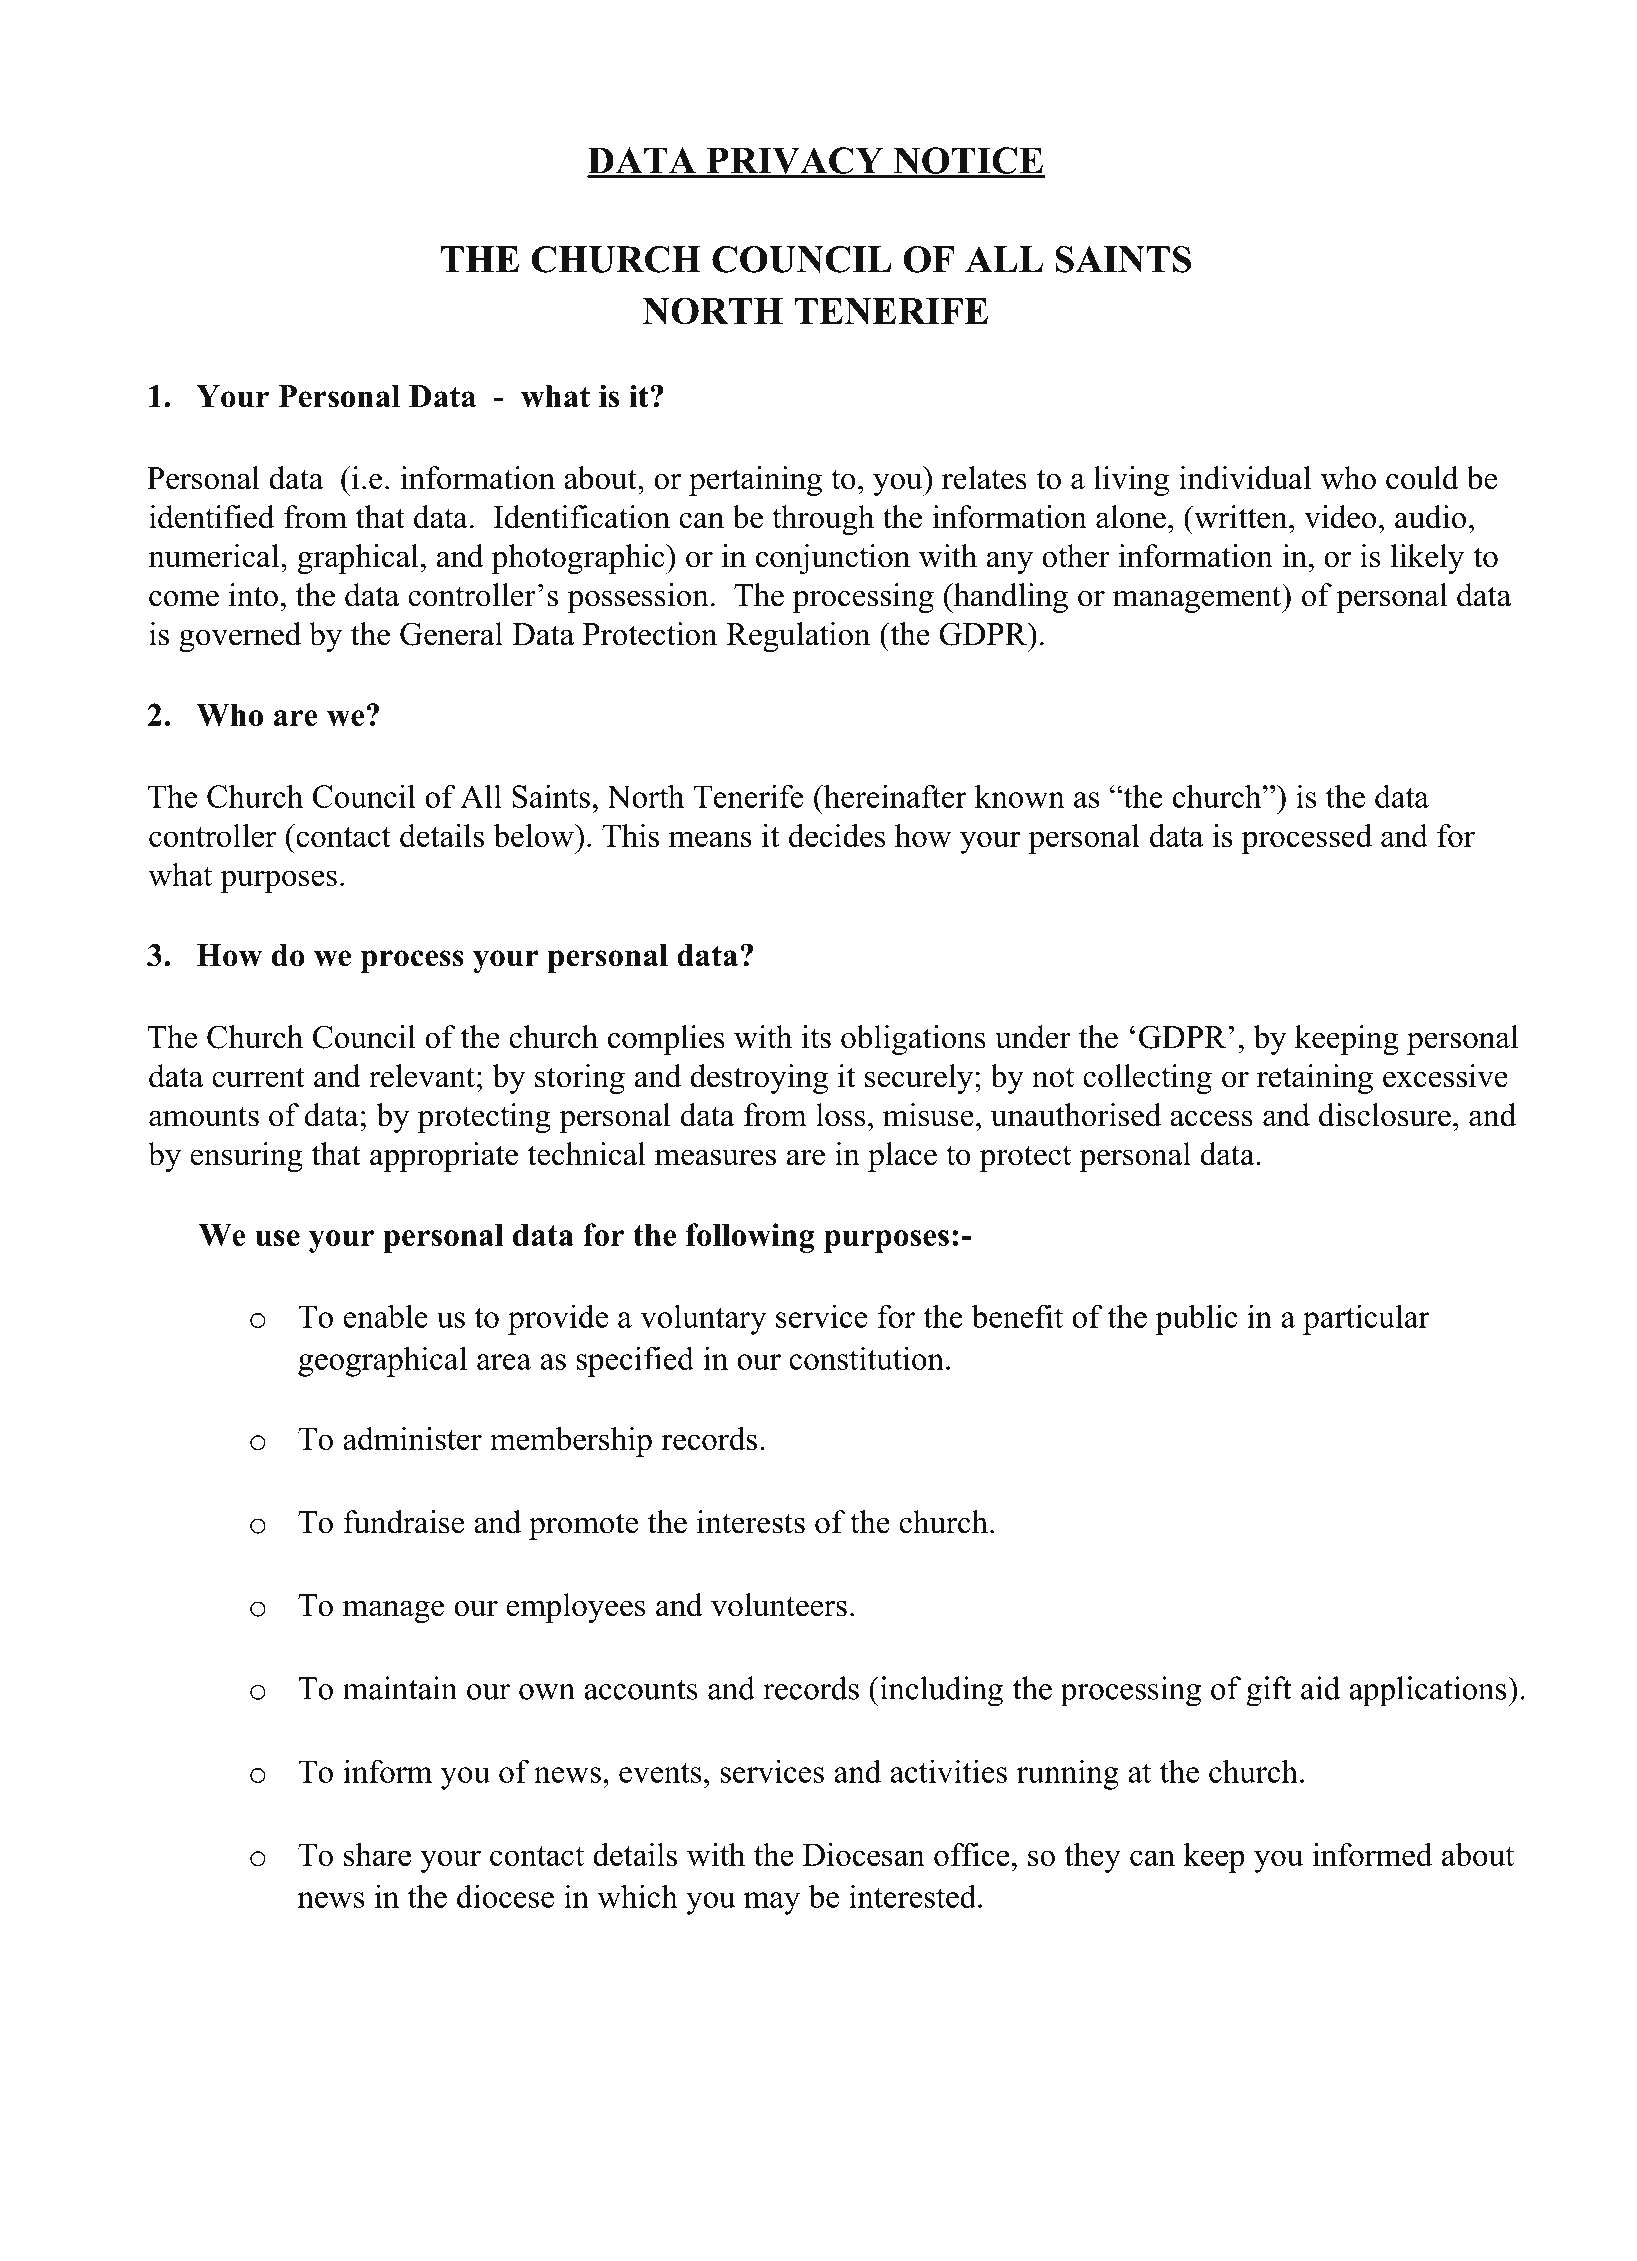 The image size is (1637, 2261). I want to click on fundraise, so click(404, 1522).
